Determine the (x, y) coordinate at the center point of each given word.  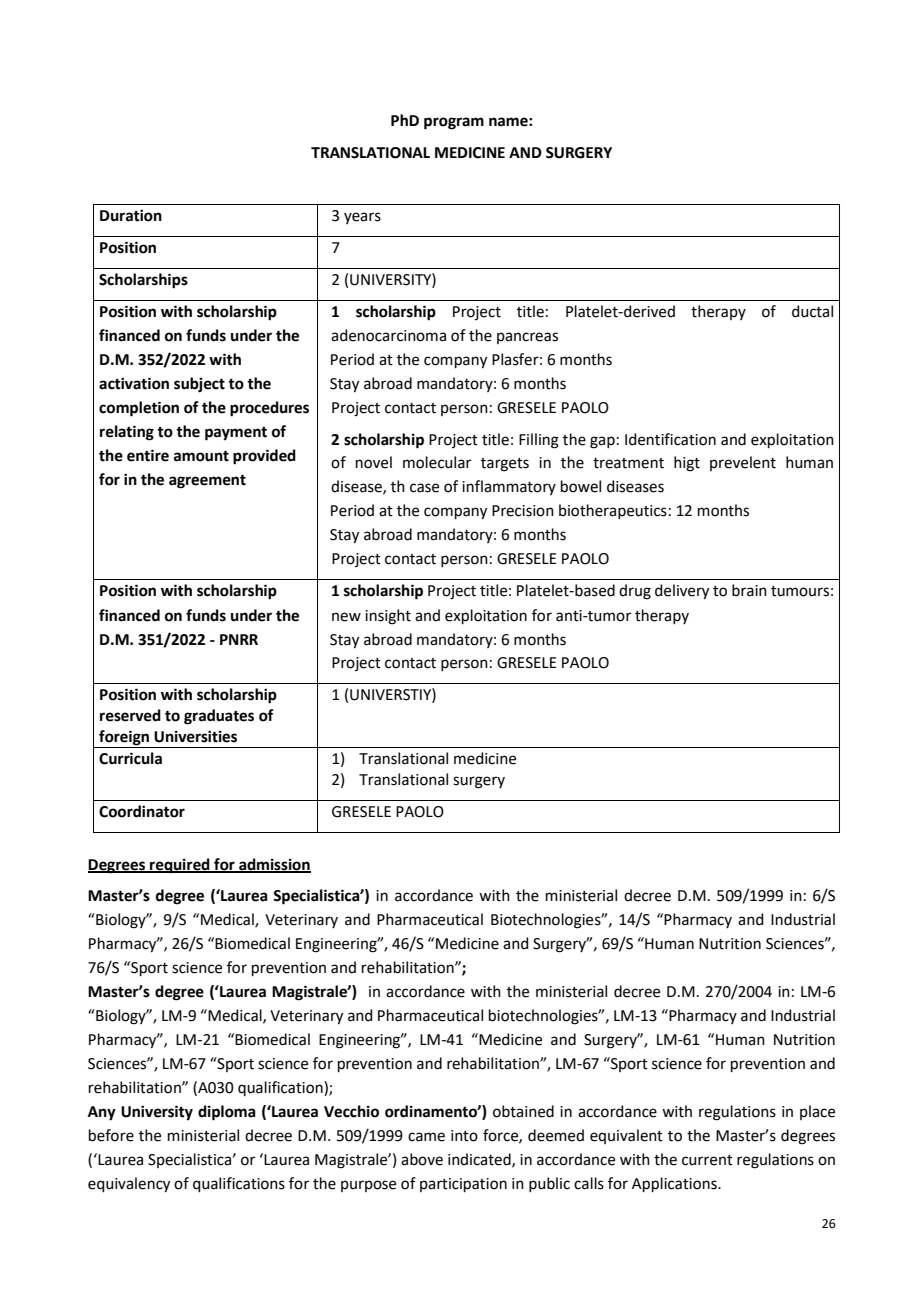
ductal (812, 311)
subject (199, 385)
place (817, 1112)
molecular (437, 462)
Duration (131, 215)
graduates (219, 717)
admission (274, 865)
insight (388, 617)
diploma (227, 1113)
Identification (670, 439)
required (180, 866)
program (454, 123)
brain (749, 590)
